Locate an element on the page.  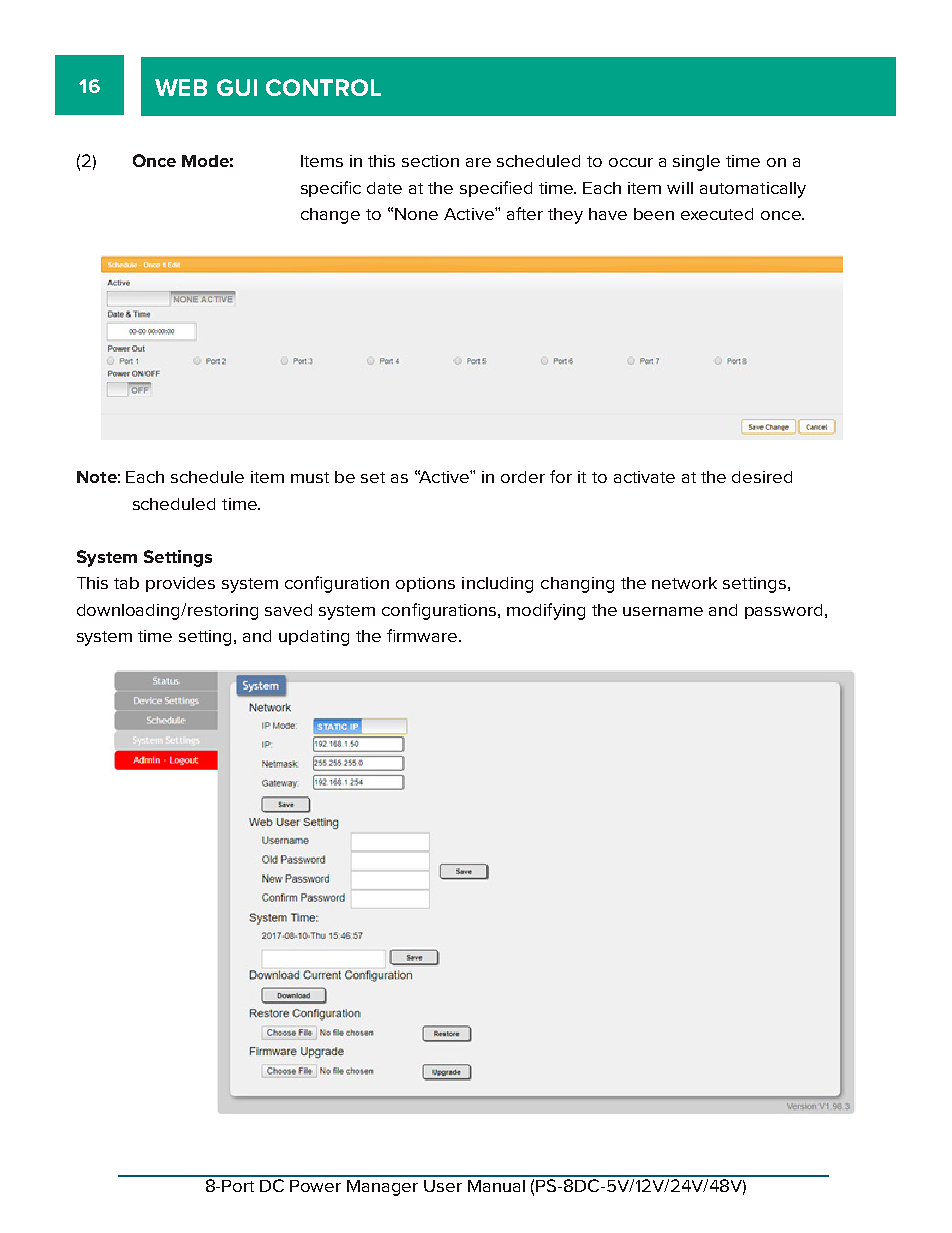
change is located at coordinates (330, 216).
